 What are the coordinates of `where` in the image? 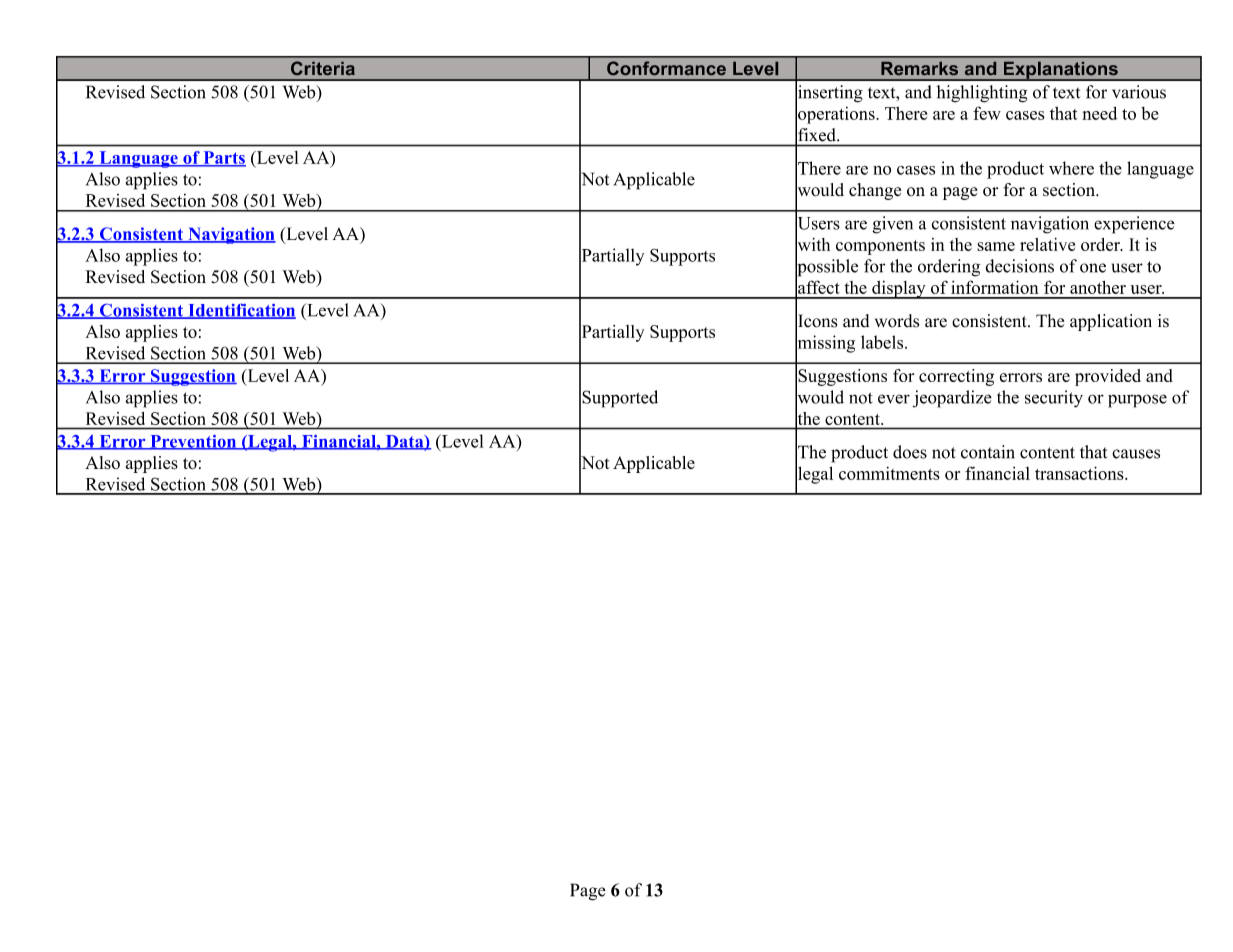 It's located at (1071, 168).
